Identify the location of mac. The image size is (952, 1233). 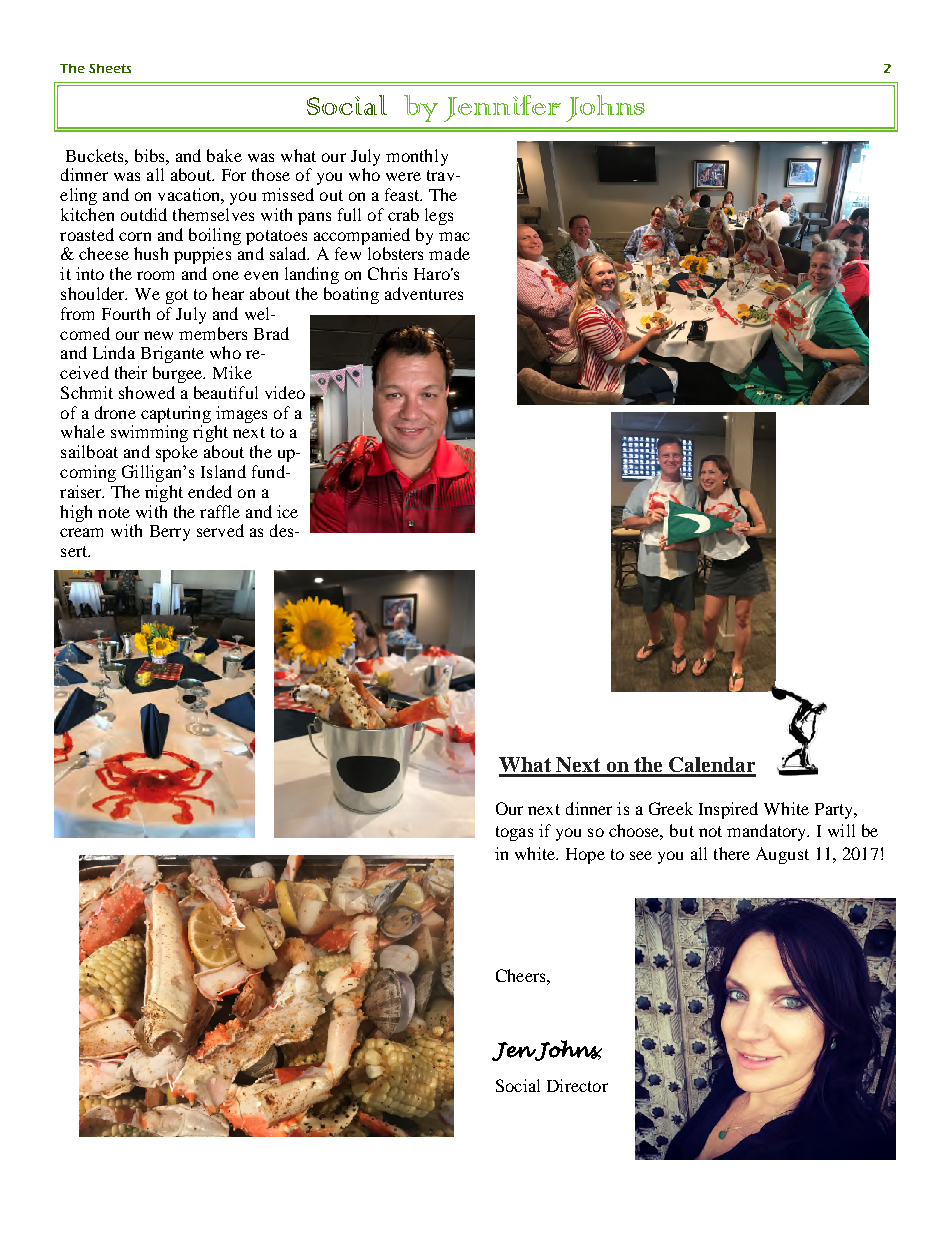
(454, 236).
